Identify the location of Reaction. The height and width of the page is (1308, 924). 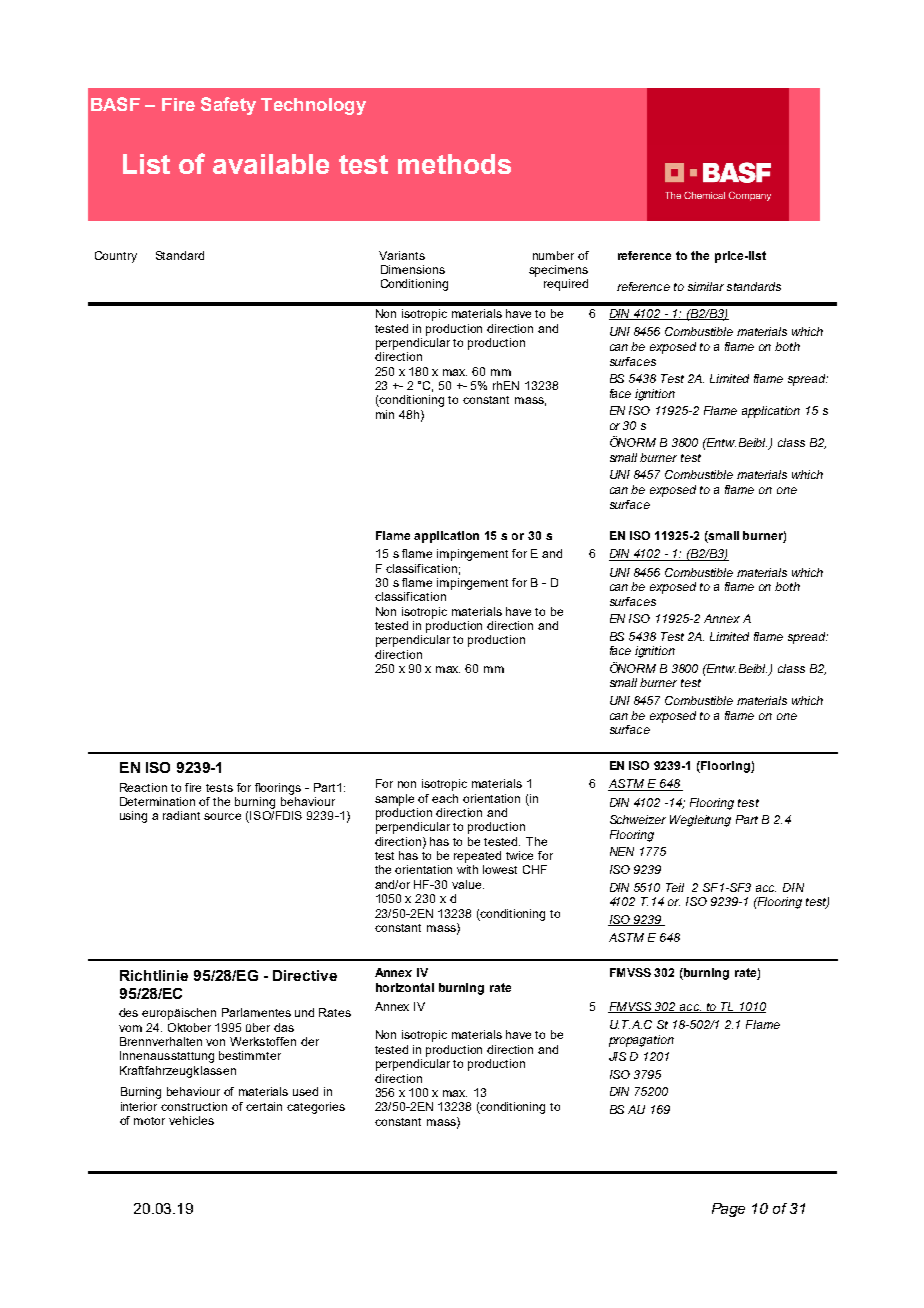
(143, 787).
